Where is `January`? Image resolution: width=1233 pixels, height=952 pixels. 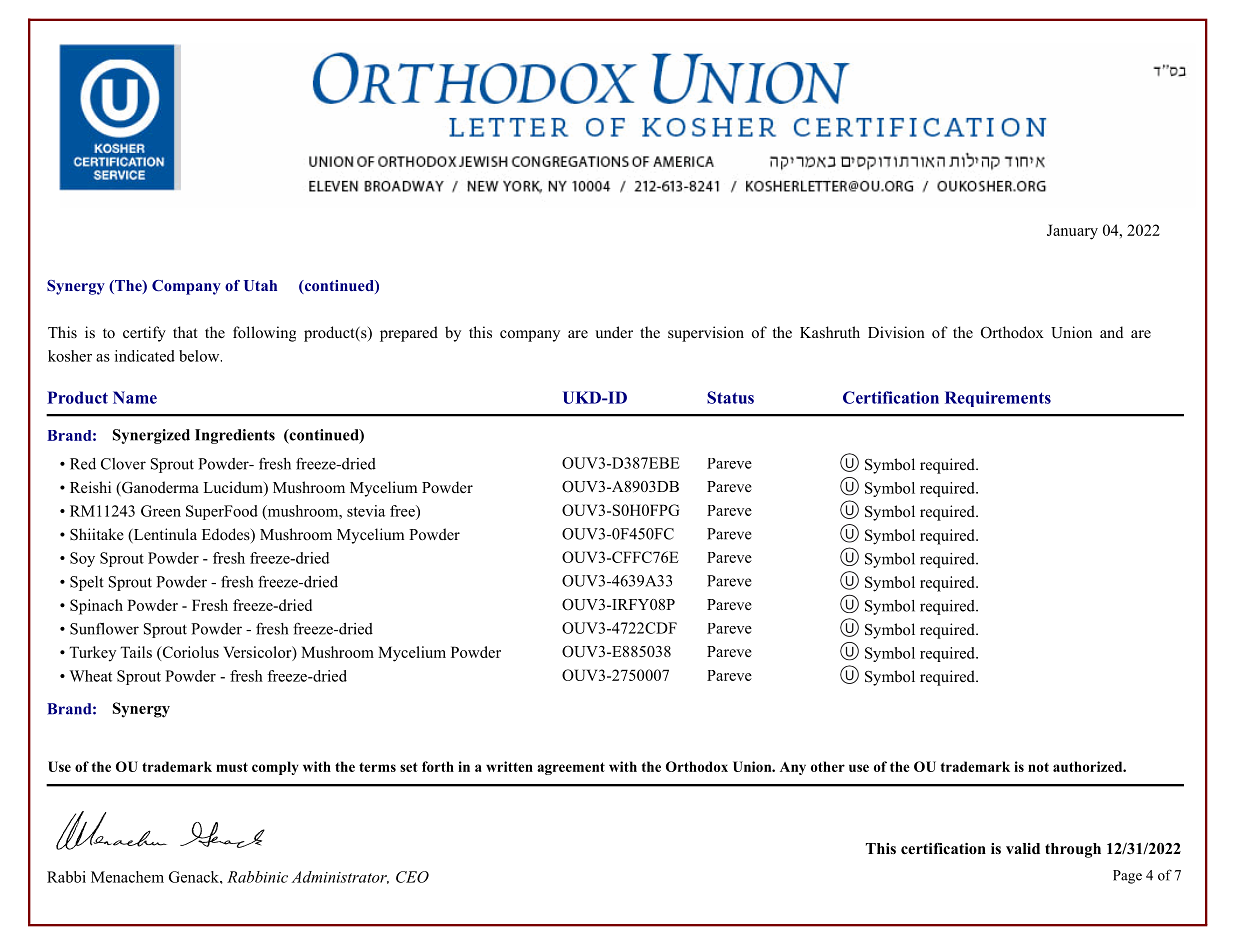 January is located at coordinates (1072, 232).
